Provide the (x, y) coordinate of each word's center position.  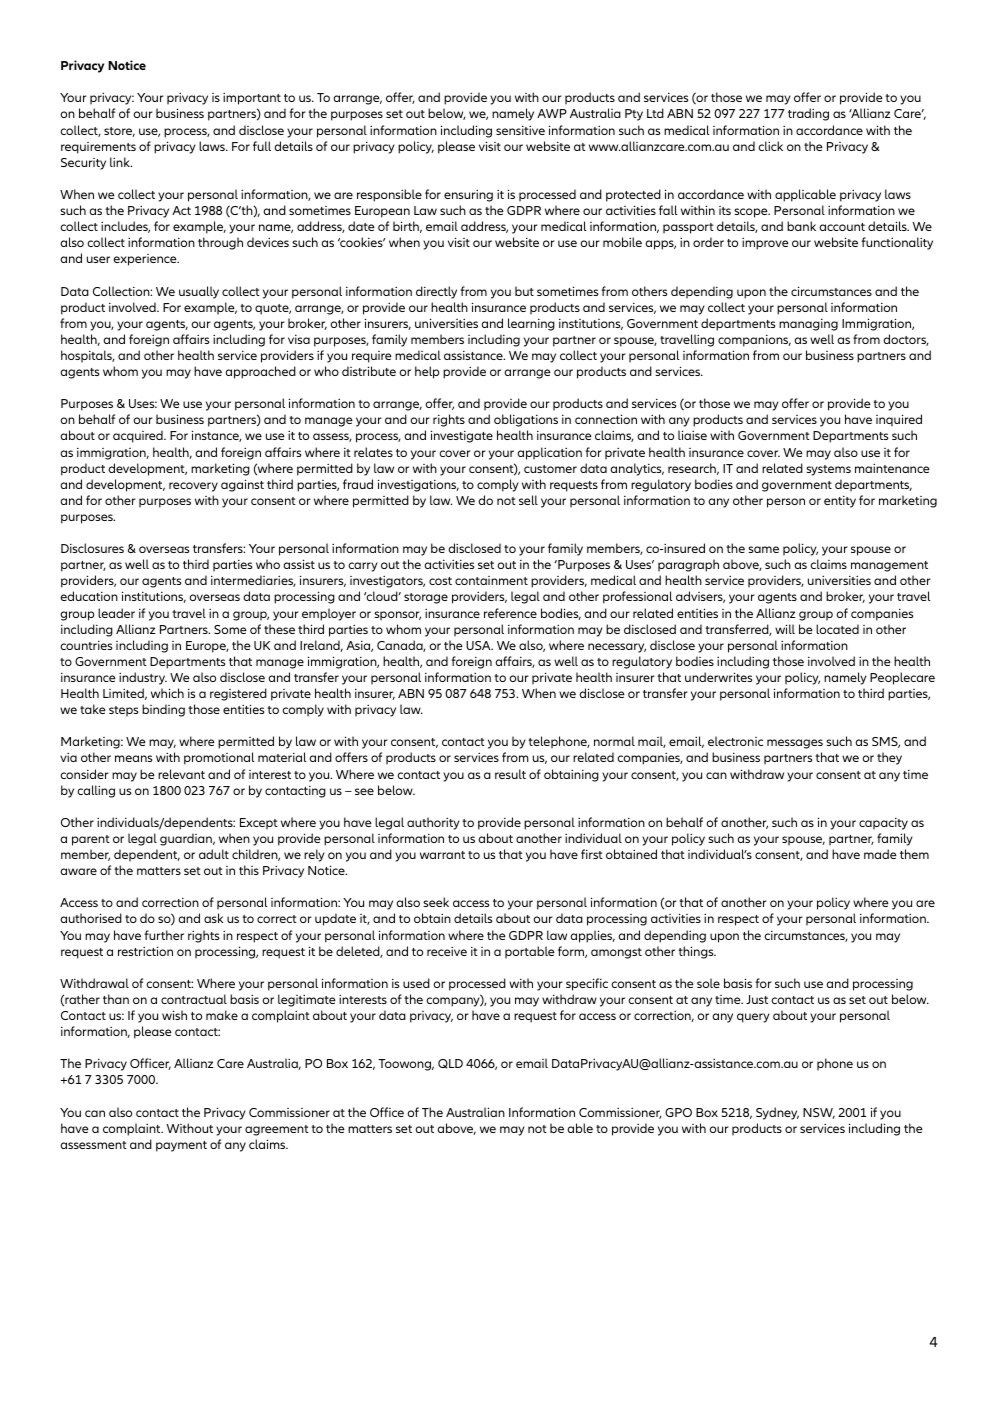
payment (181, 1146)
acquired (139, 436)
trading (808, 114)
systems (828, 470)
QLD (450, 1064)
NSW (819, 1113)
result (510, 774)
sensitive (520, 130)
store (119, 132)
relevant (181, 774)
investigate (462, 436)
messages (795, 744)
